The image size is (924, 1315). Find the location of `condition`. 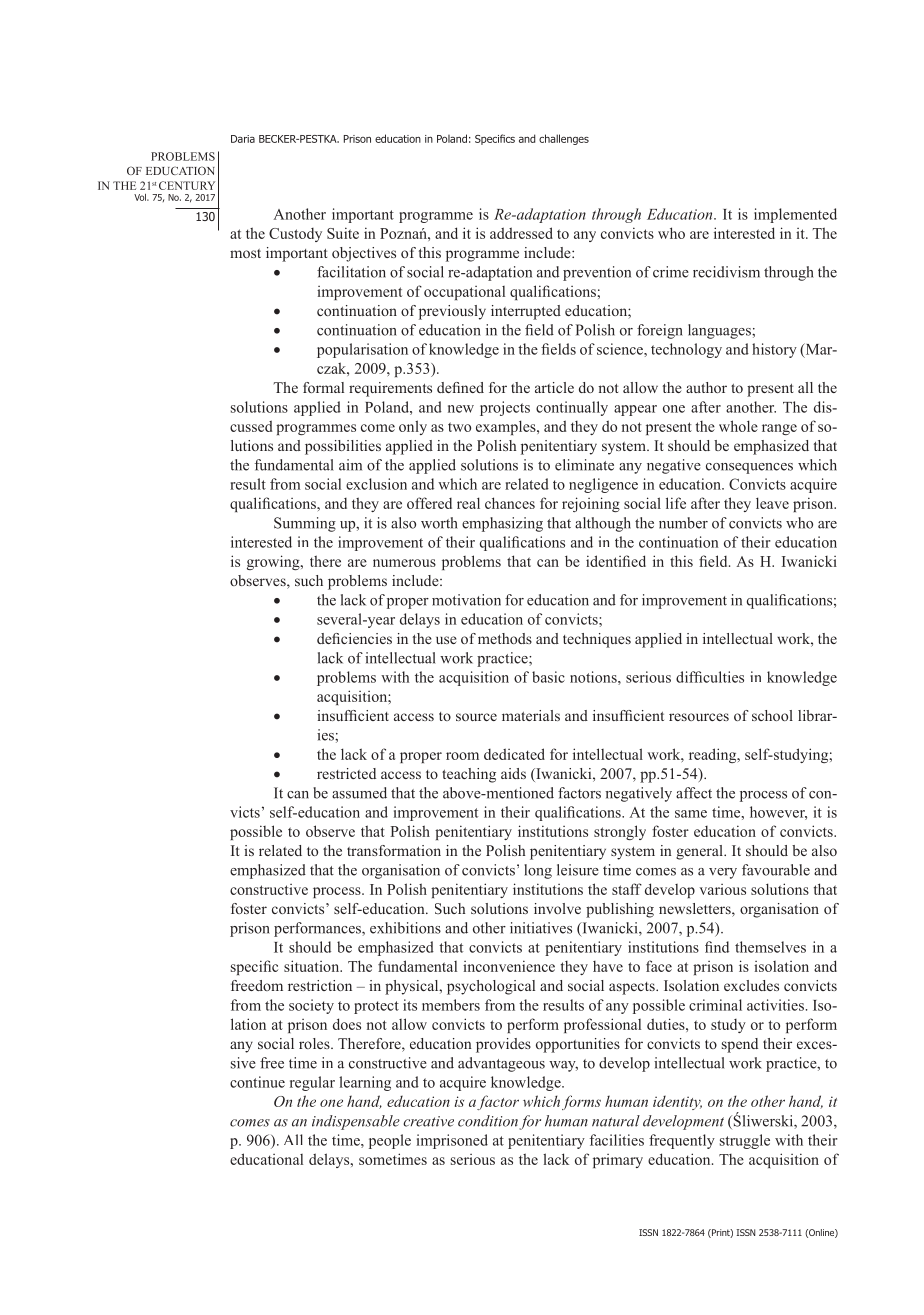

condition is located at coordinates (488, 1121).
